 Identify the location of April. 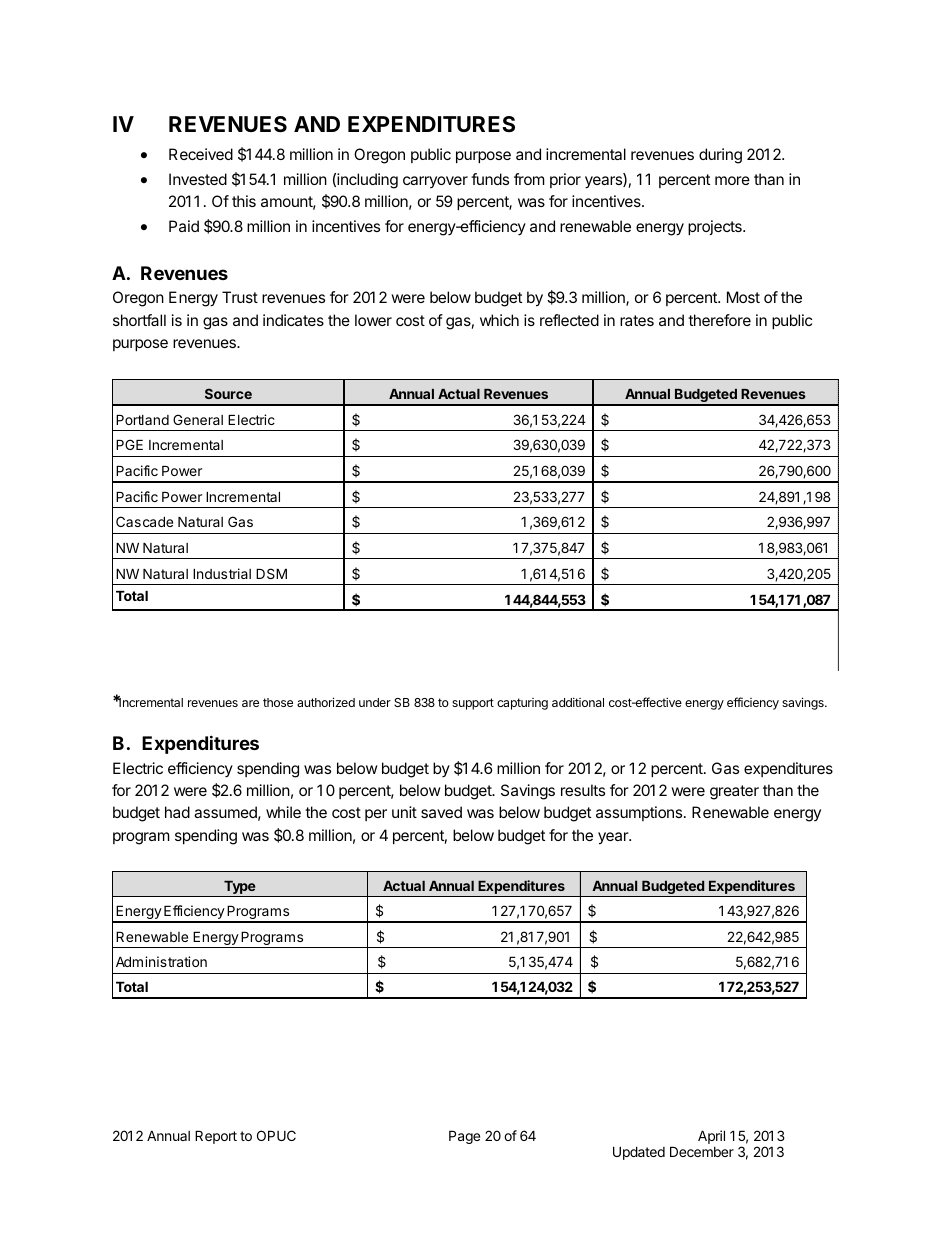
(711, 1137).
